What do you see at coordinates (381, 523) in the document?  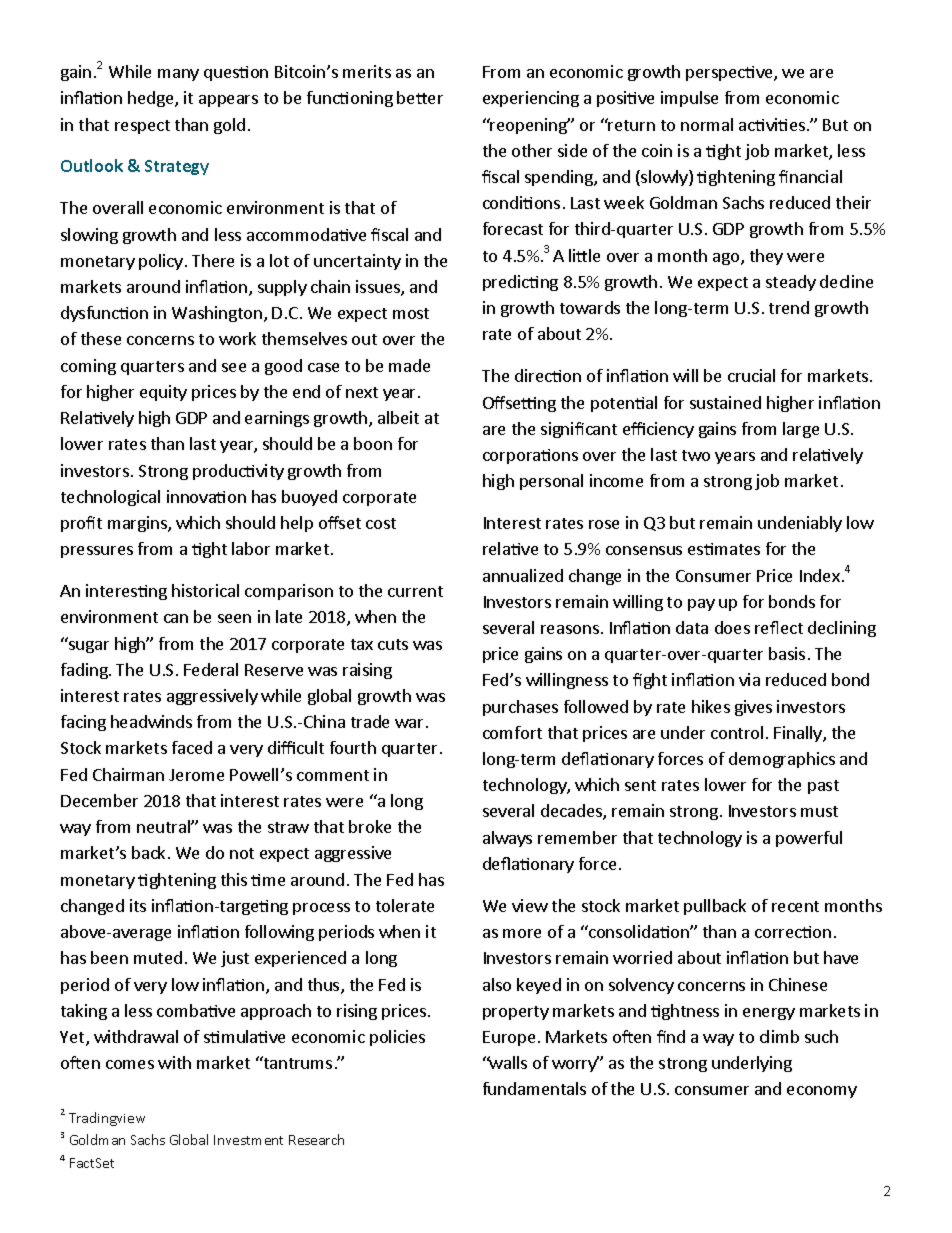 I see `cost` at bounding box center [381, 523].
